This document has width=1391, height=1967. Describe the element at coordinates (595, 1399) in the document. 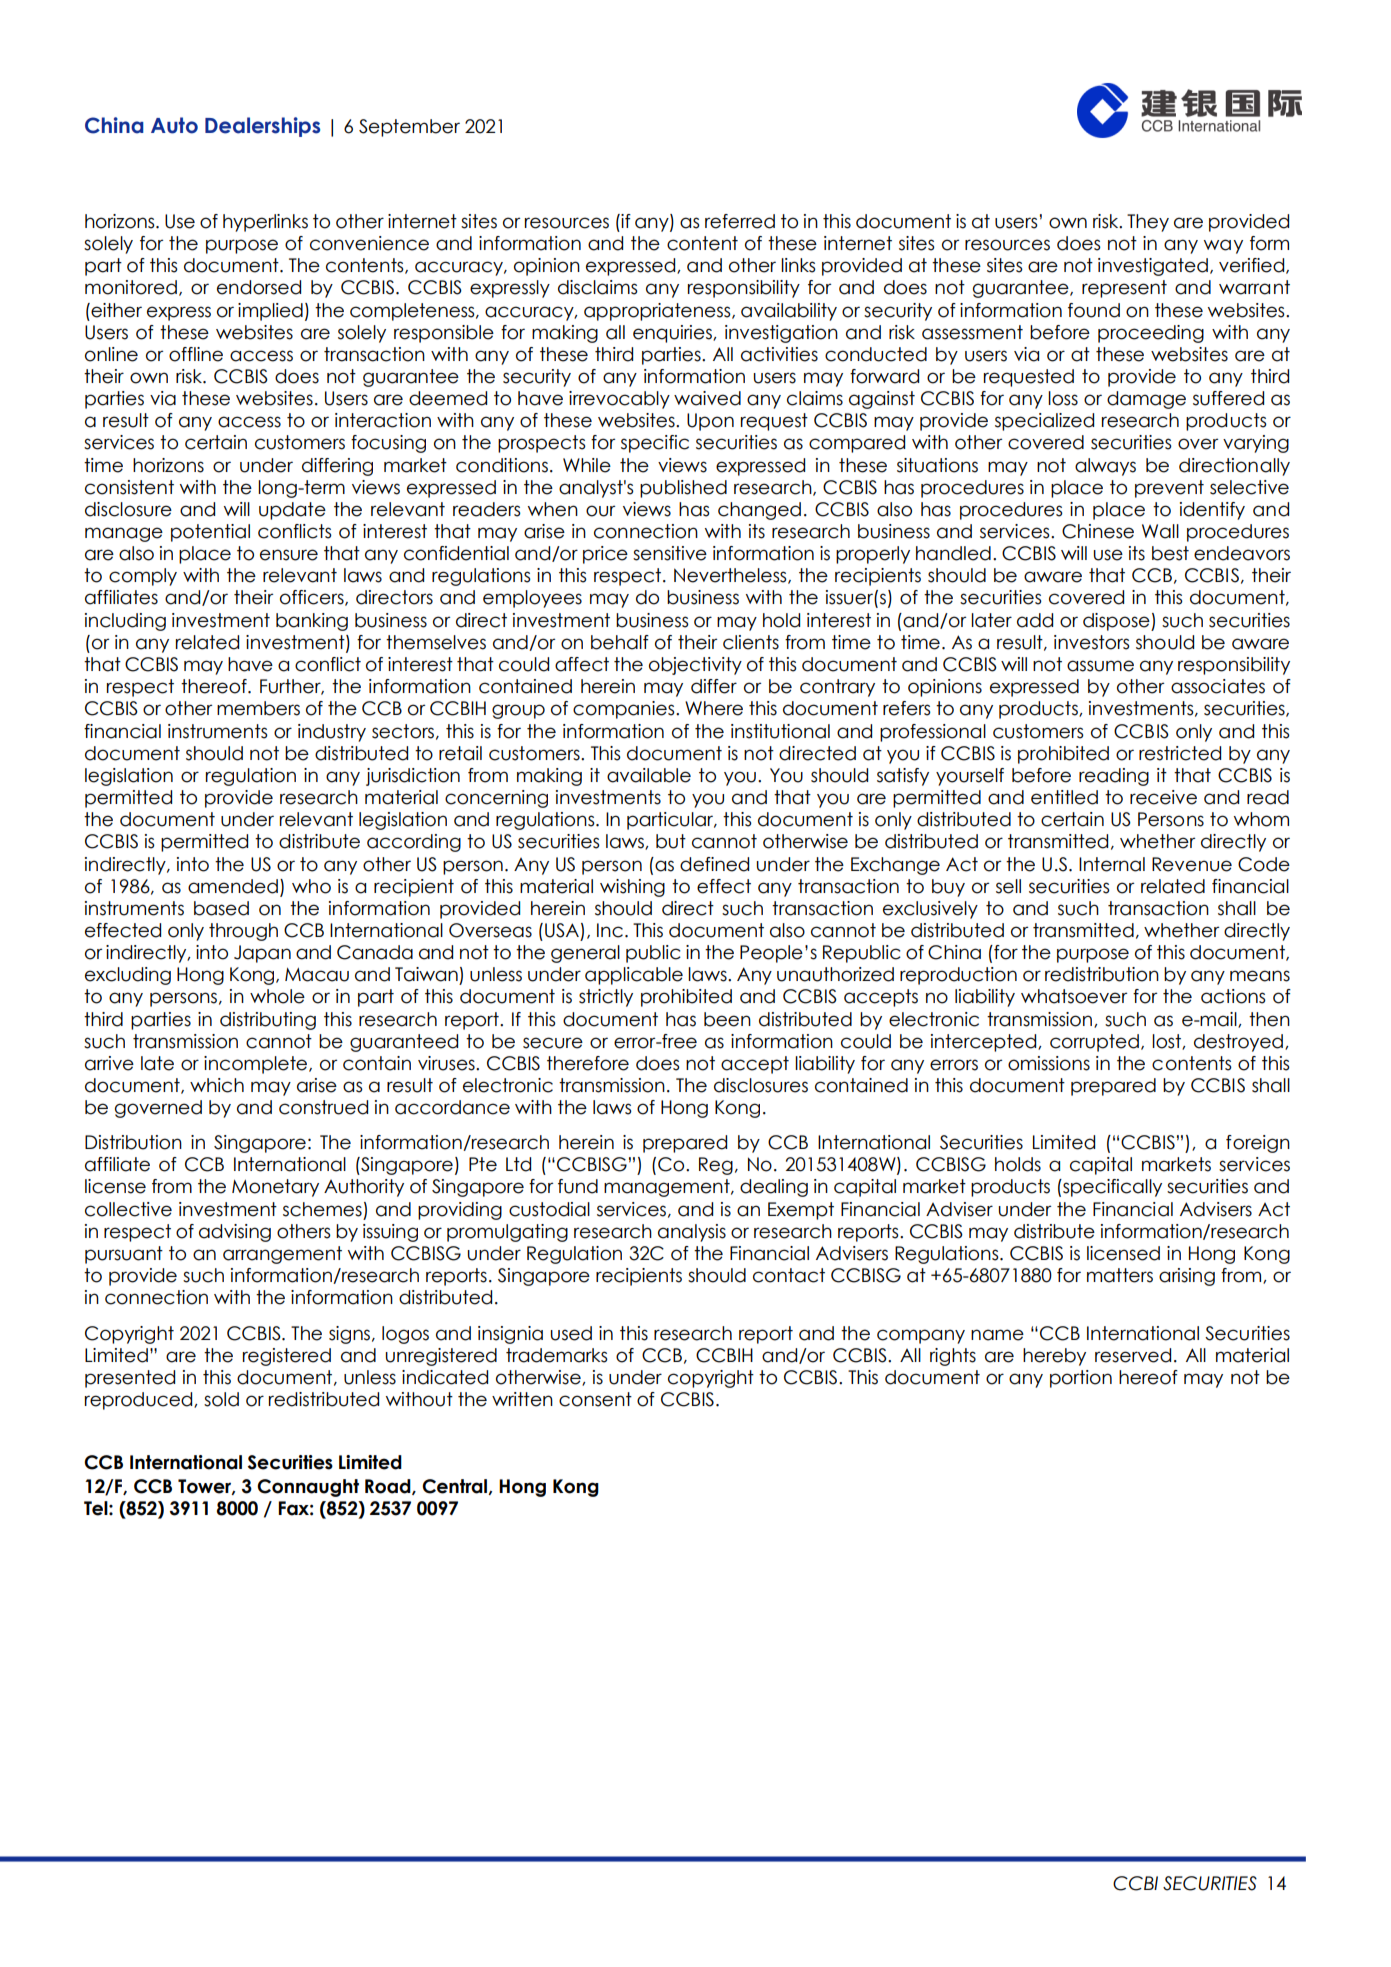

I see `consent` at that location.
